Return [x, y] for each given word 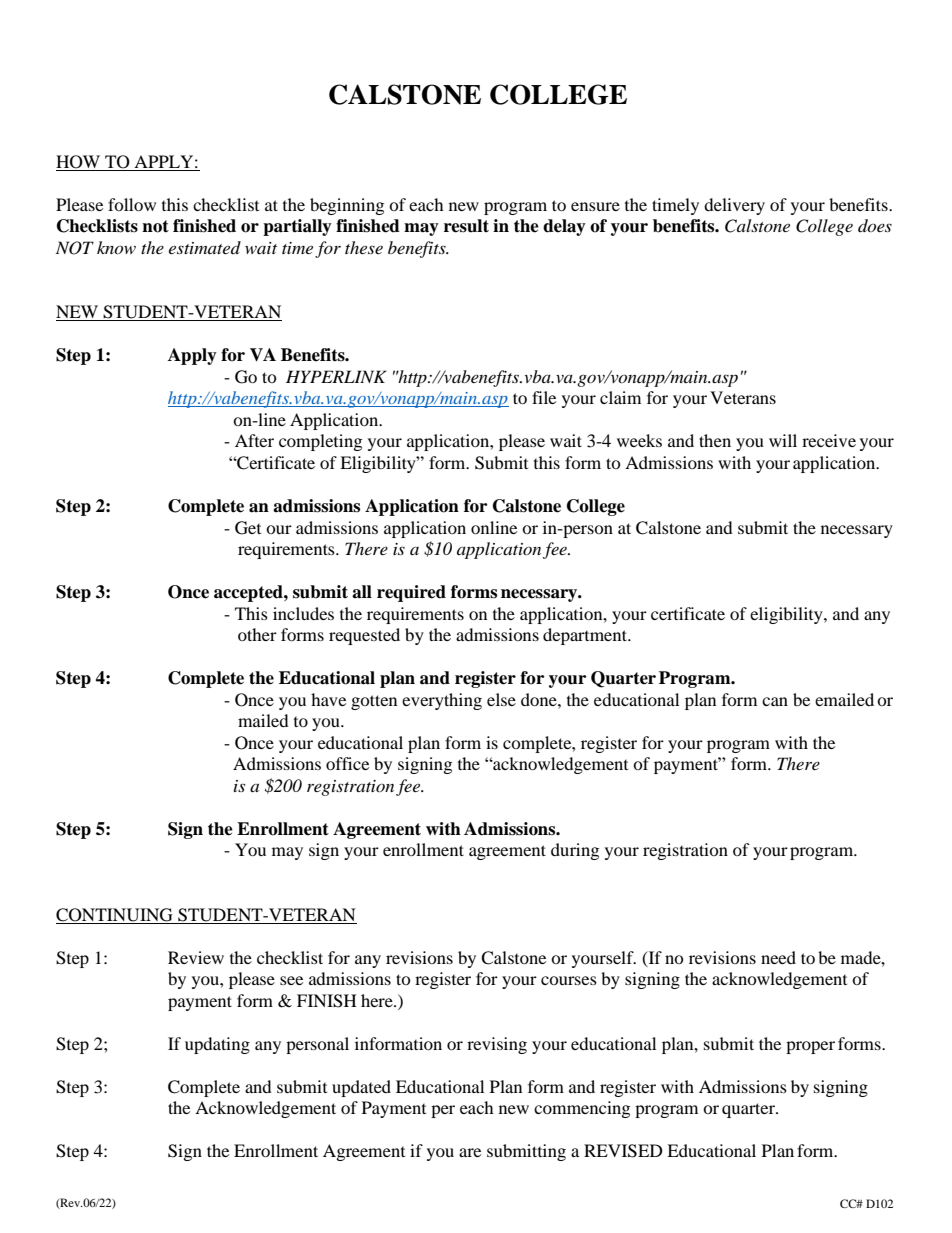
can [775, 701]
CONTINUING [114, 915]
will [783, 440]
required [411, 593]
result [466, 226]
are [470, 1152]
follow [132, 204]
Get [248, 528]
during [575, 851]
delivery [734, 206]
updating [217, 1045]
